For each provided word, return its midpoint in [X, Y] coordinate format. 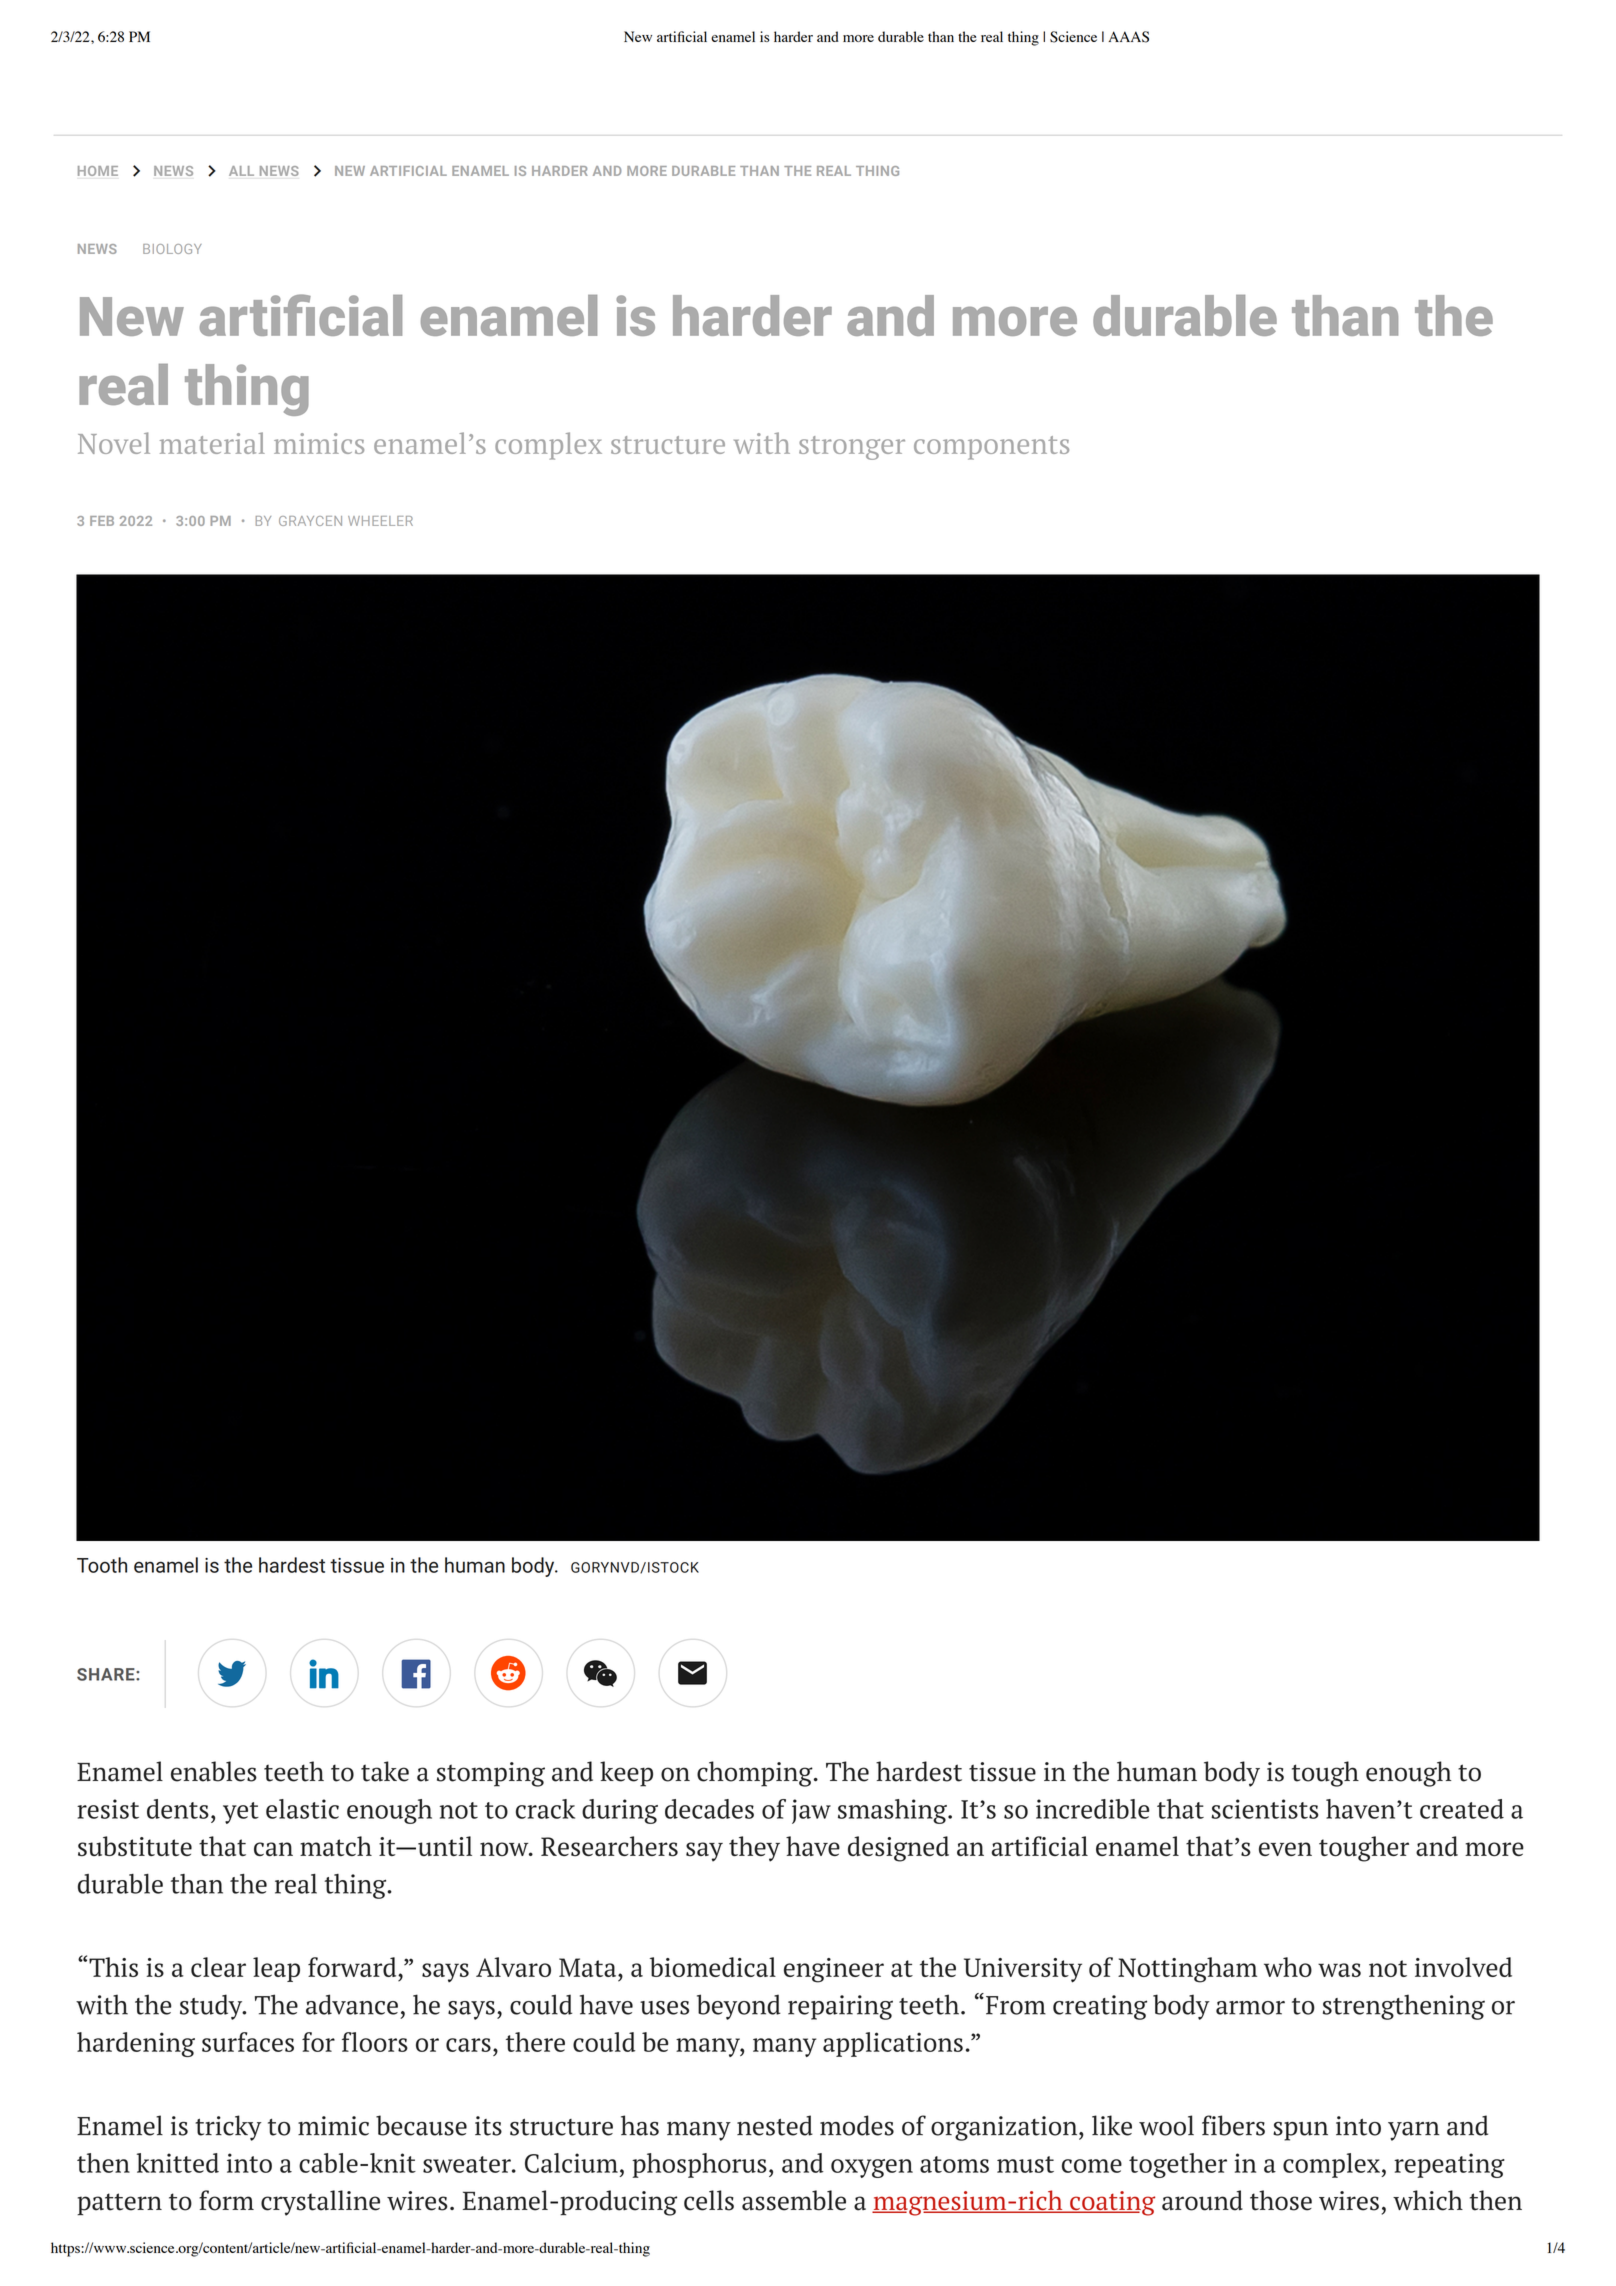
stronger [852, 448]
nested [775, 2125]
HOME [98, 171]
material [212, 443]
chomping [756, 1774]
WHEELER [380, 521]
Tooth [102, 1565]
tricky [228, 2128]
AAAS [1128, 37]
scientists [1265, 1809]
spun [1300, 2131]
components [991, 448]
